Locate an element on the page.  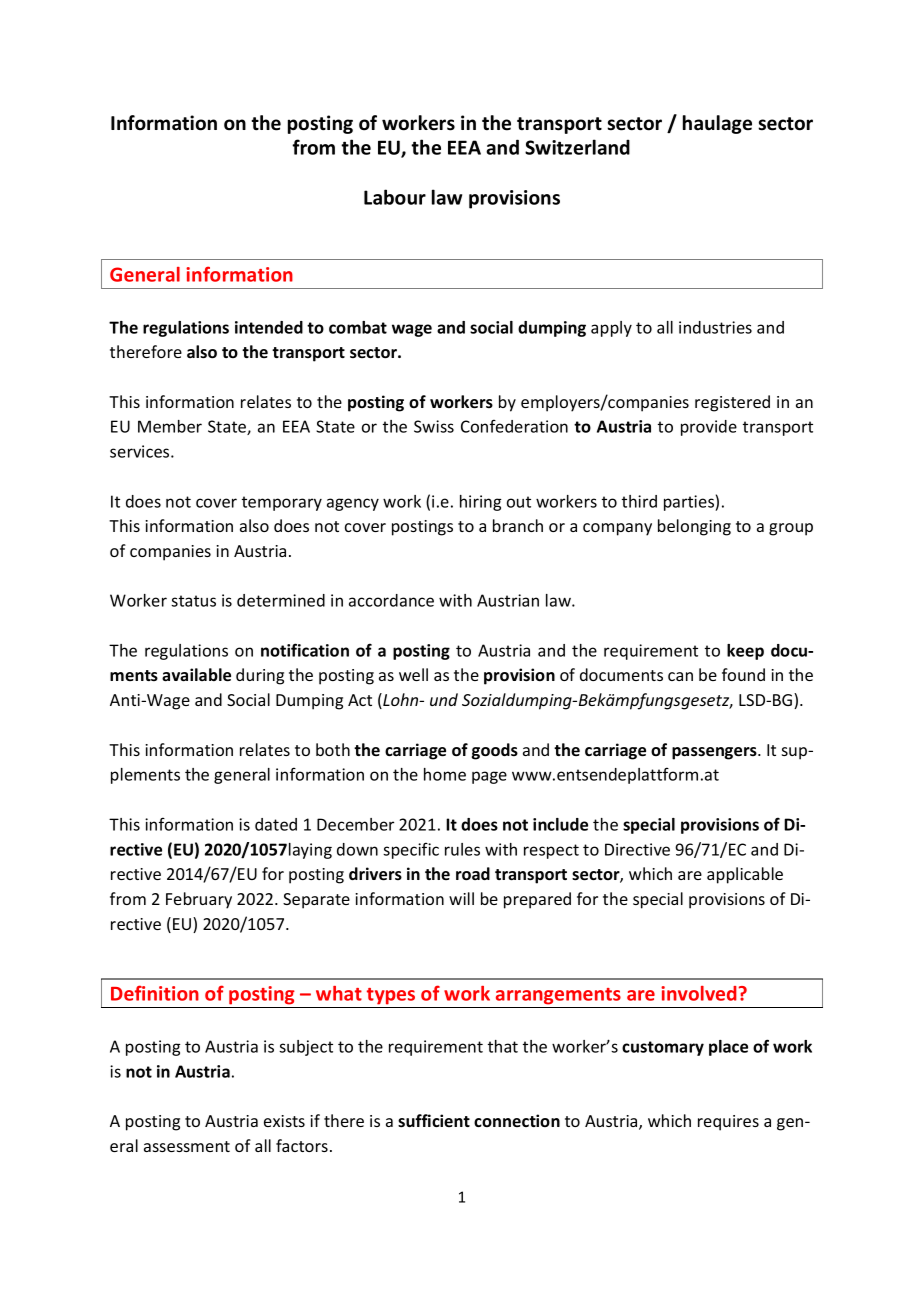
sufficient is located at coordinates (434, 1121).
